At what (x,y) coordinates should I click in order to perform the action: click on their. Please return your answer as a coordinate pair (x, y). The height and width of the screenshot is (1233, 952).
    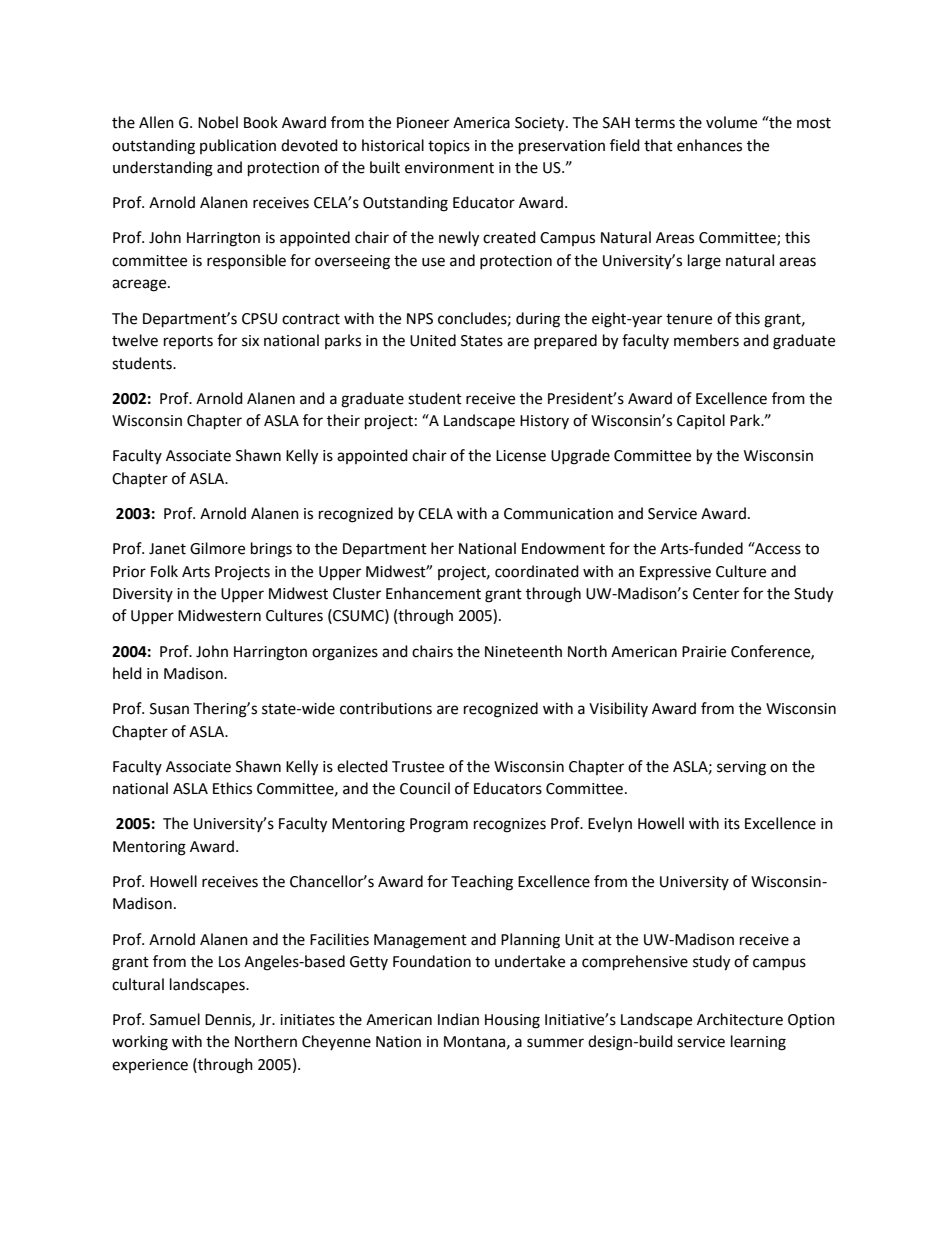
    Looking at the image, I should click on (343, 420).
